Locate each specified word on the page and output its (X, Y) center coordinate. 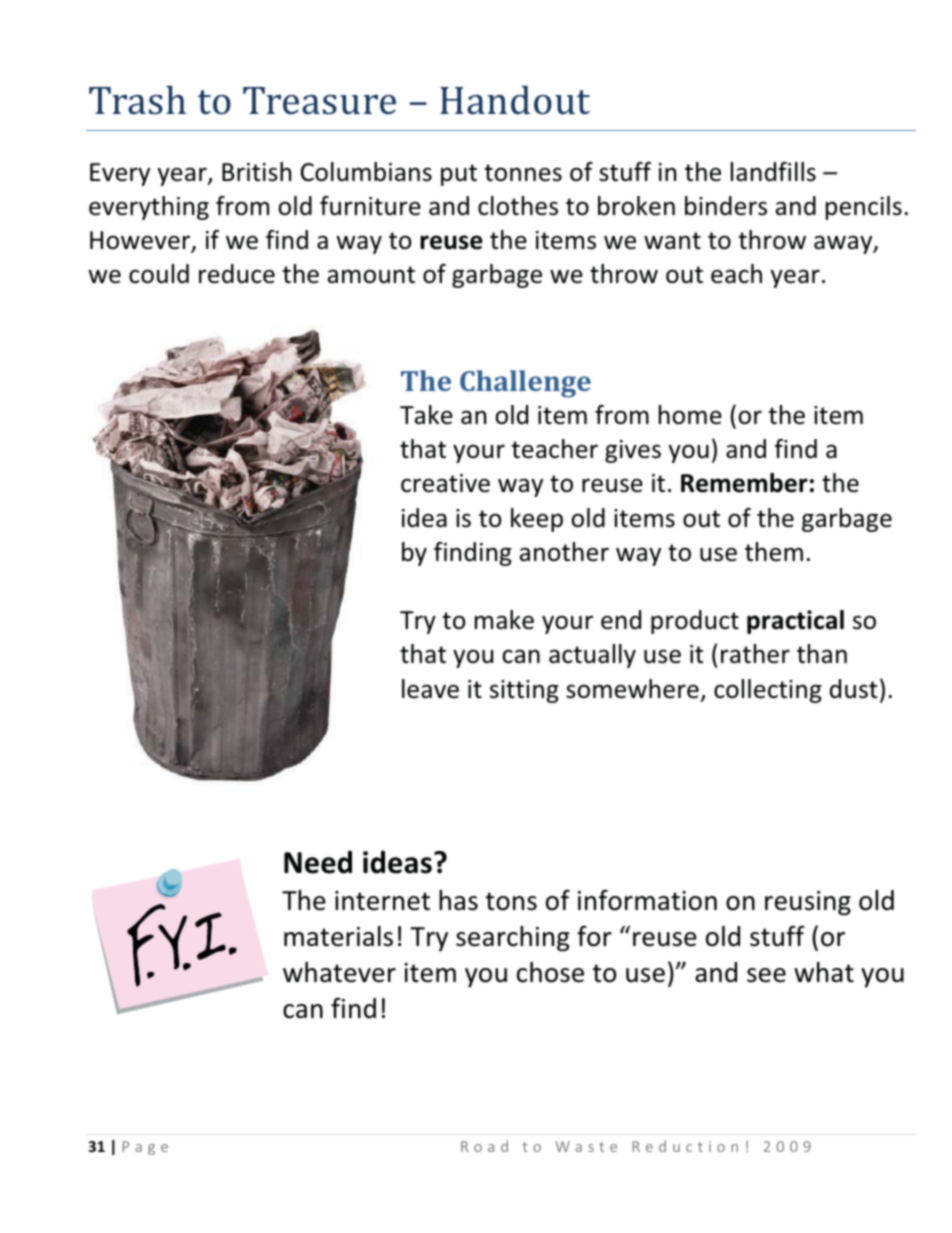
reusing (808, 903)
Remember (744, 483)
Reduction (685, 1146)
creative (445, 483)
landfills (773, 172)
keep (537, 520)
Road (484, 1146)
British (256, 172)
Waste (586, 1146)
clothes (518, 206)
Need (318, 862)
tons (511, 901)
